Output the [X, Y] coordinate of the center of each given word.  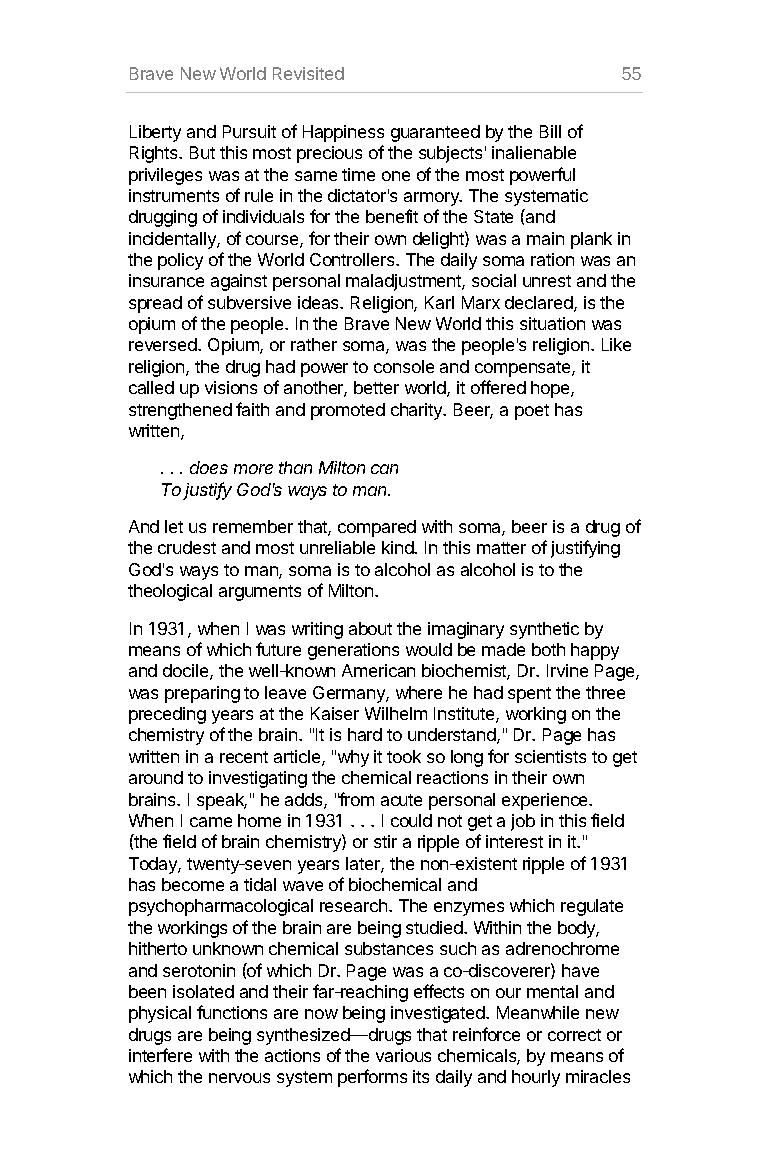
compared [377, 528]
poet [532, 412]
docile [187, 672]
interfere [160, 1055]
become [193, 884]
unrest [547, 281]
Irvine [567, 670]
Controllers [353, 259]
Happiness [343, 133]
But [202, 152]
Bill [550, 131]
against [239, 282]
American [378, 670]
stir [385, 841]
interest [514, 841]
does [209, 467]
